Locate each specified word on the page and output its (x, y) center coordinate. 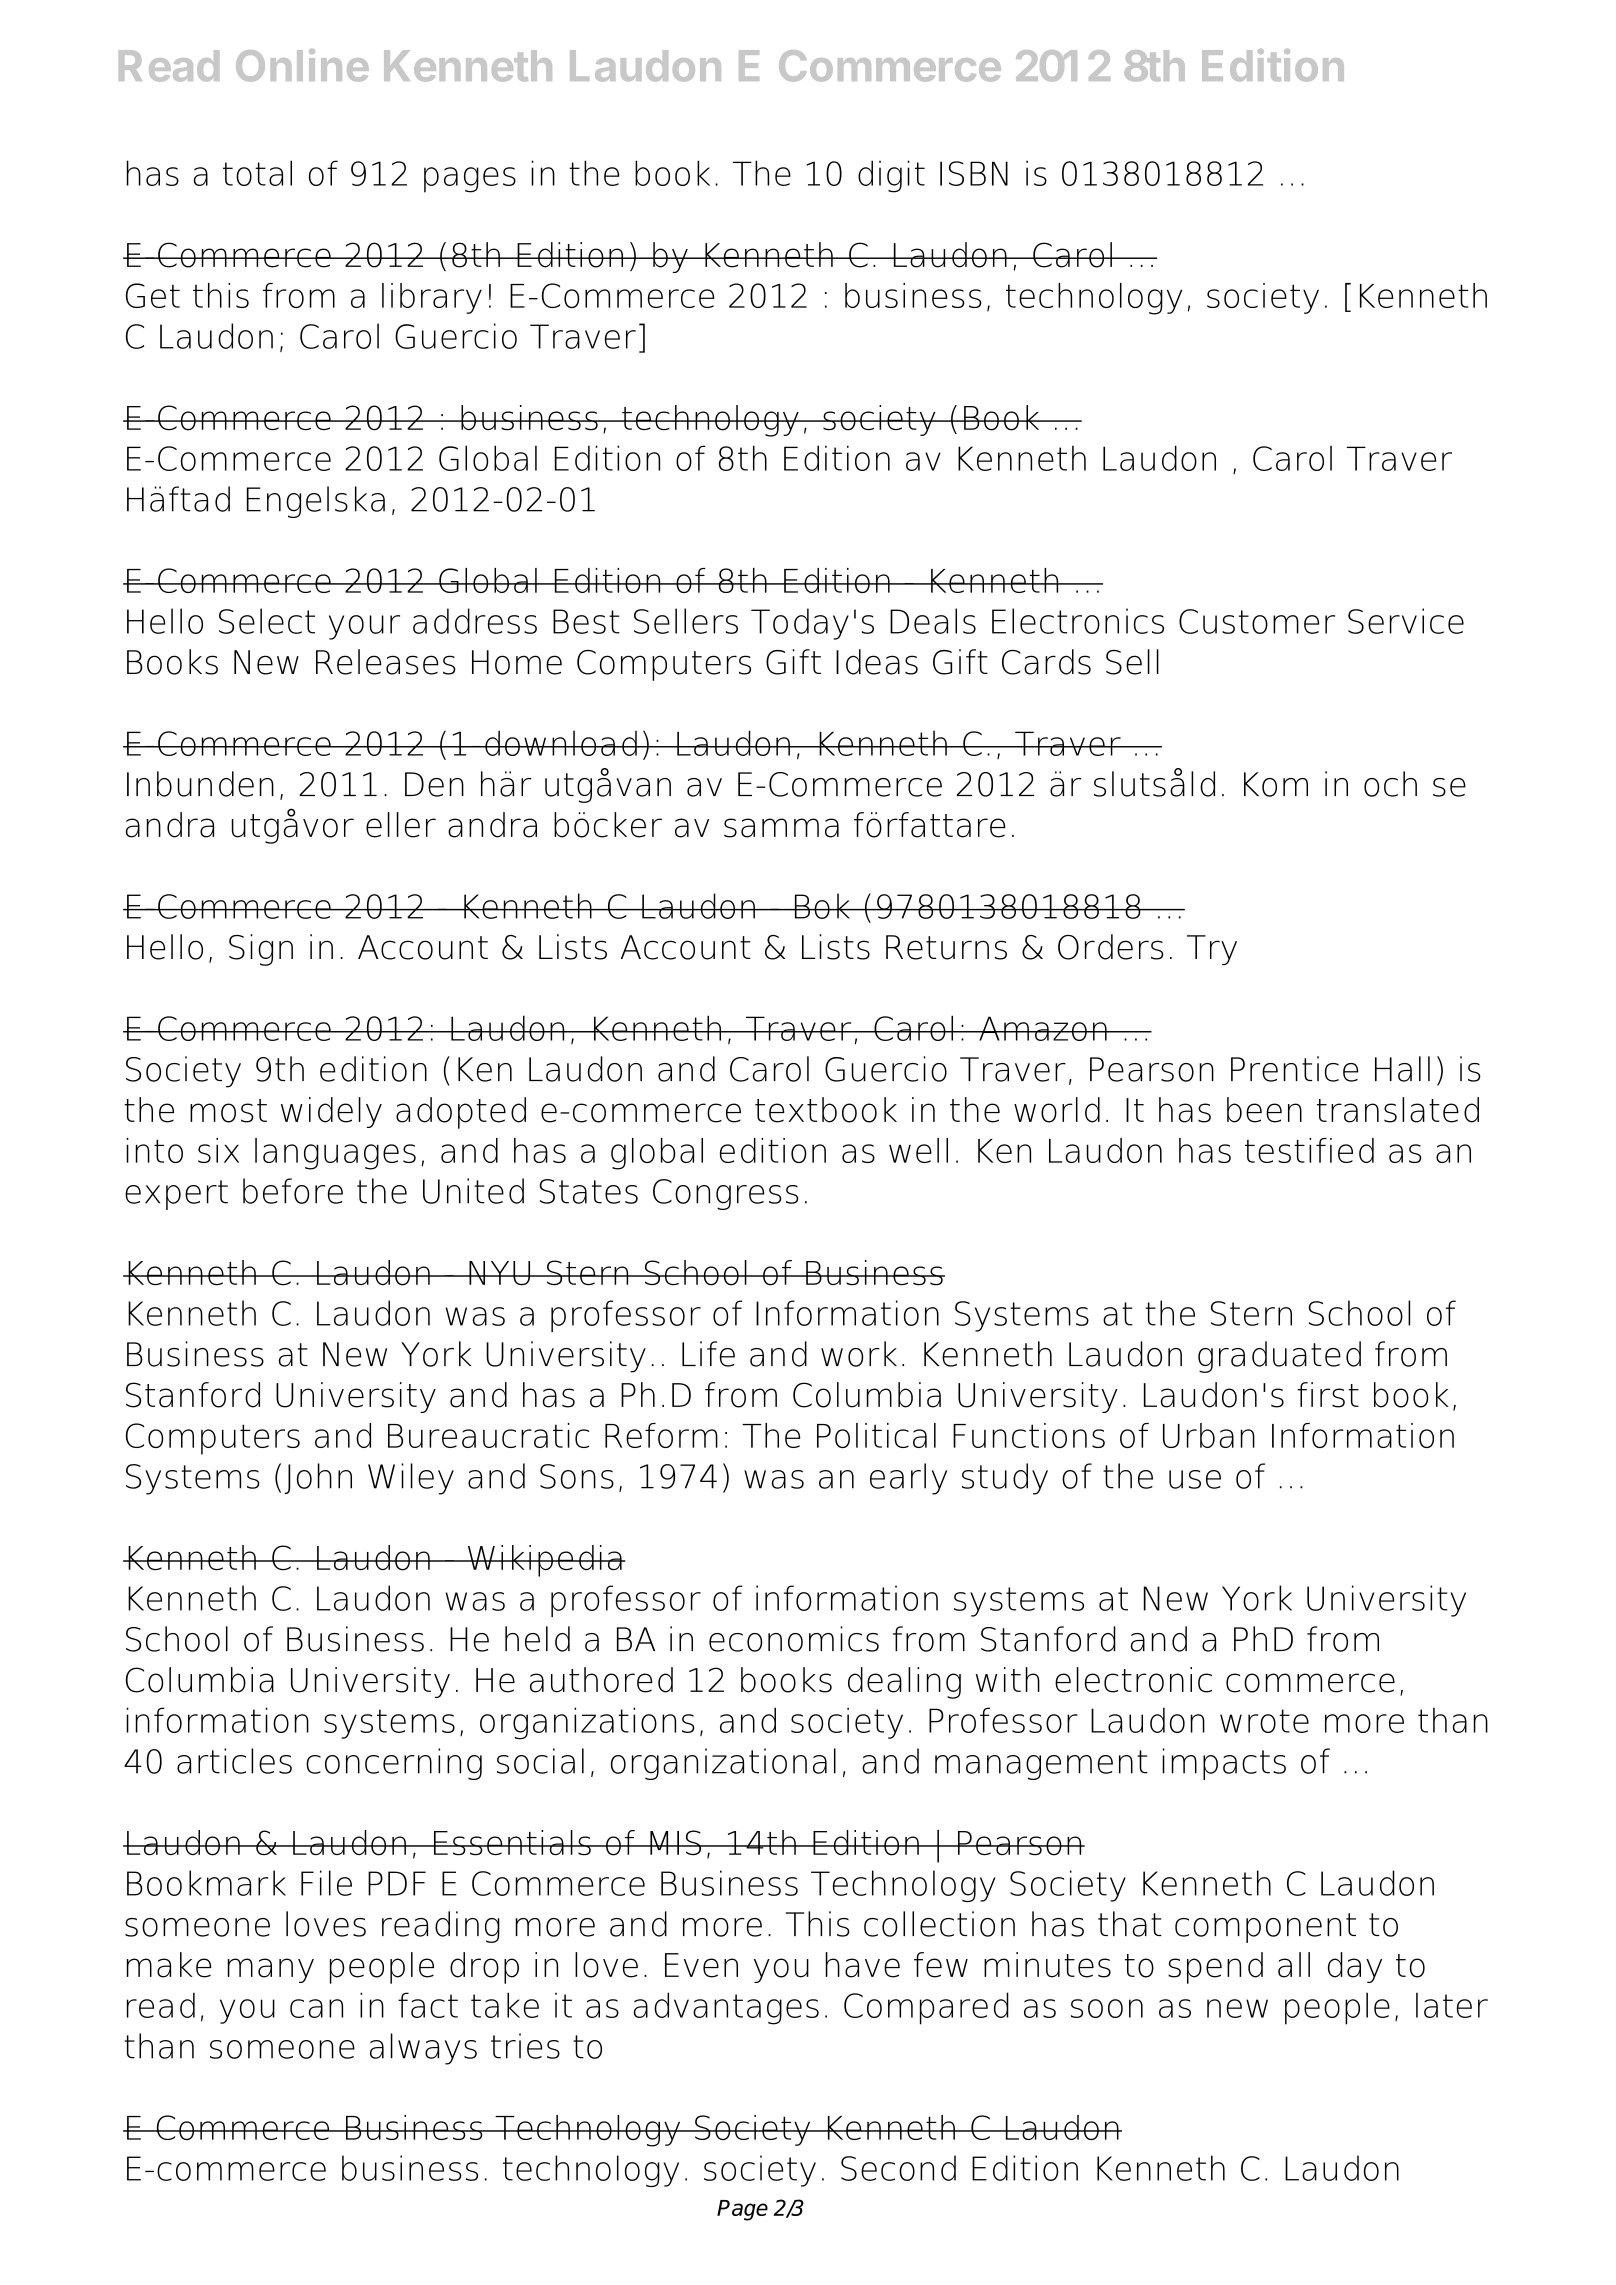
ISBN (974, 173)
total (257, 173)
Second (898, 2168)
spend (1215, 1968)
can (316, 2008)
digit (891, 176)
